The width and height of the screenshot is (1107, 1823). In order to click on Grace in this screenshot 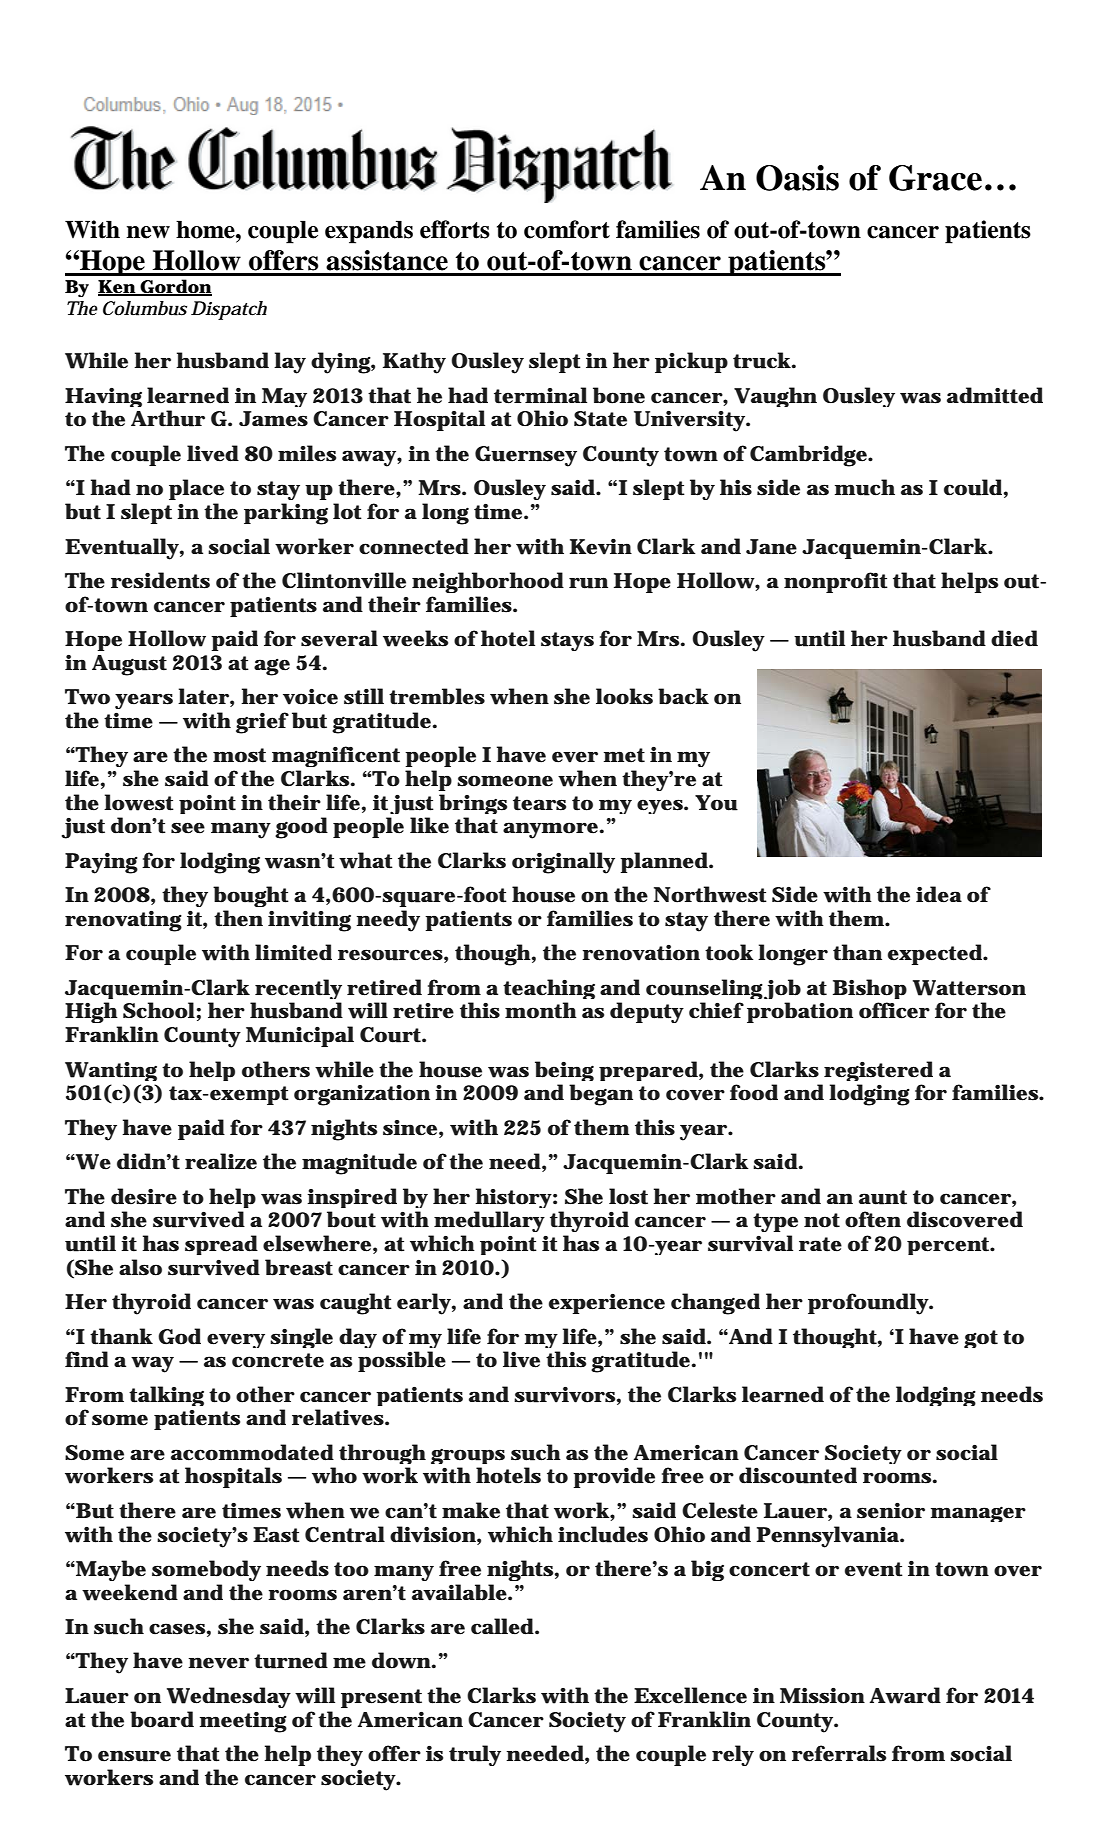, I will do `click(935, 178)`.
